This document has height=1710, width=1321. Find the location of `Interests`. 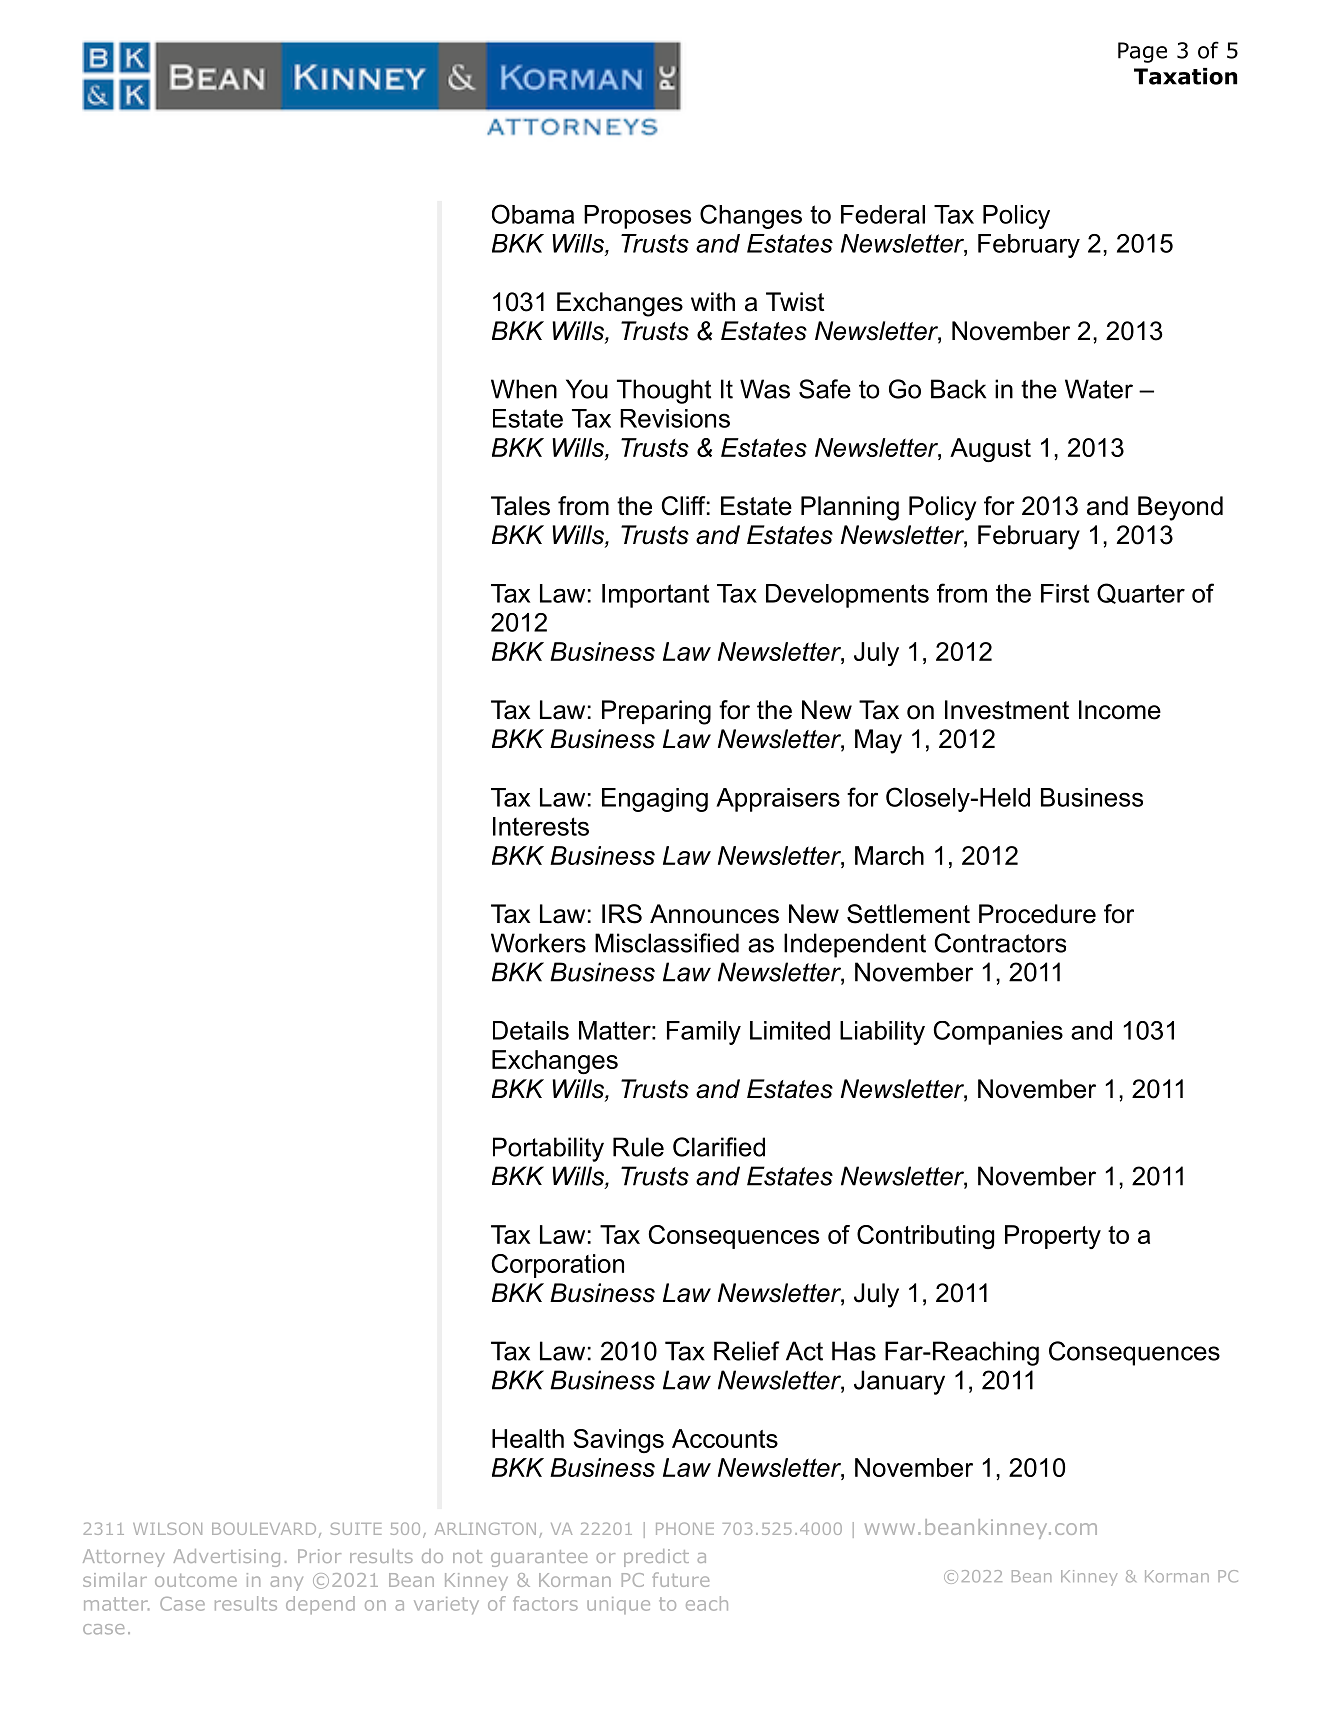

Interests is located at coordinates (541, 826).
